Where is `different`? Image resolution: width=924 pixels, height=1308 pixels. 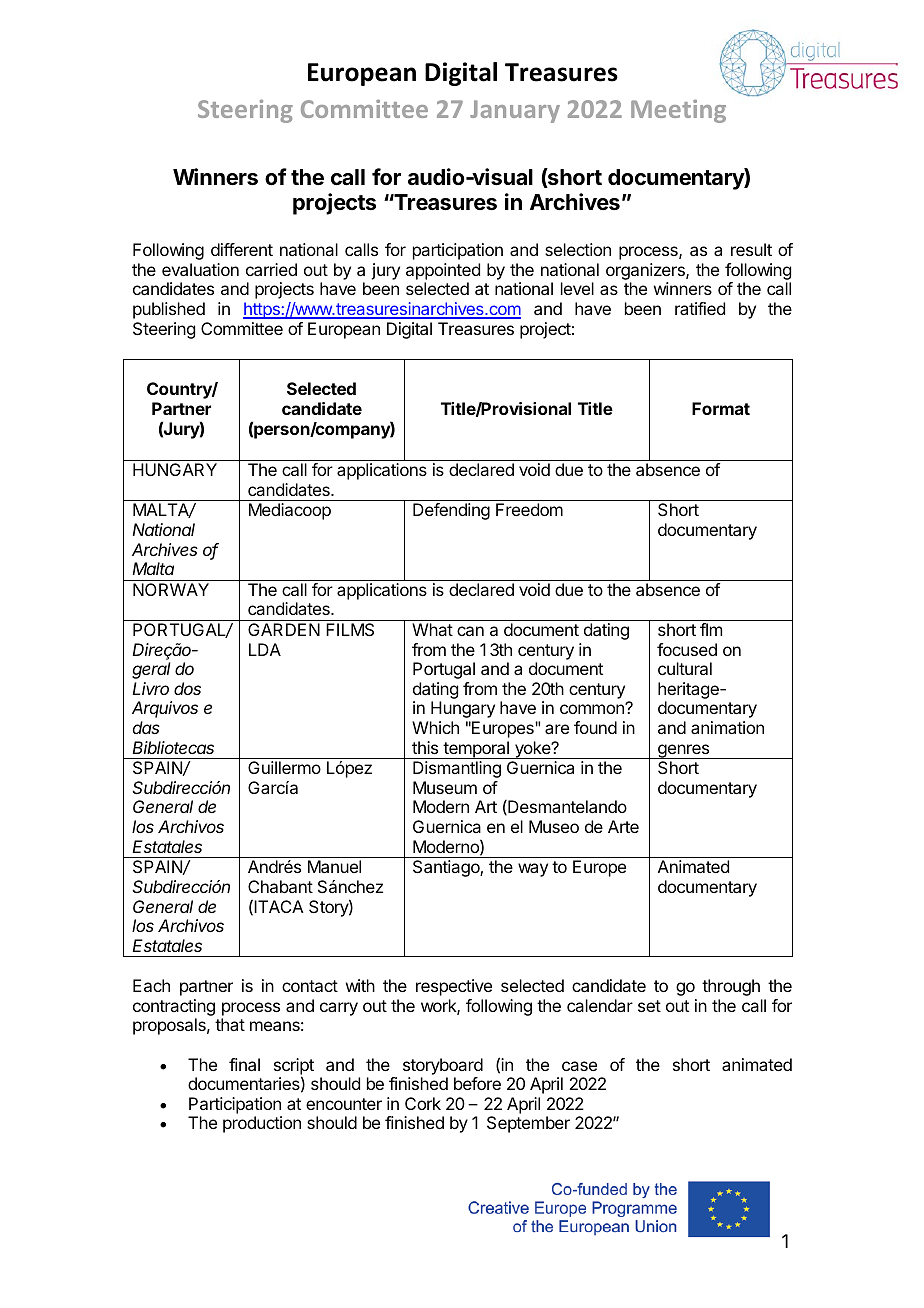
different is located at coordinates (242, 249).
